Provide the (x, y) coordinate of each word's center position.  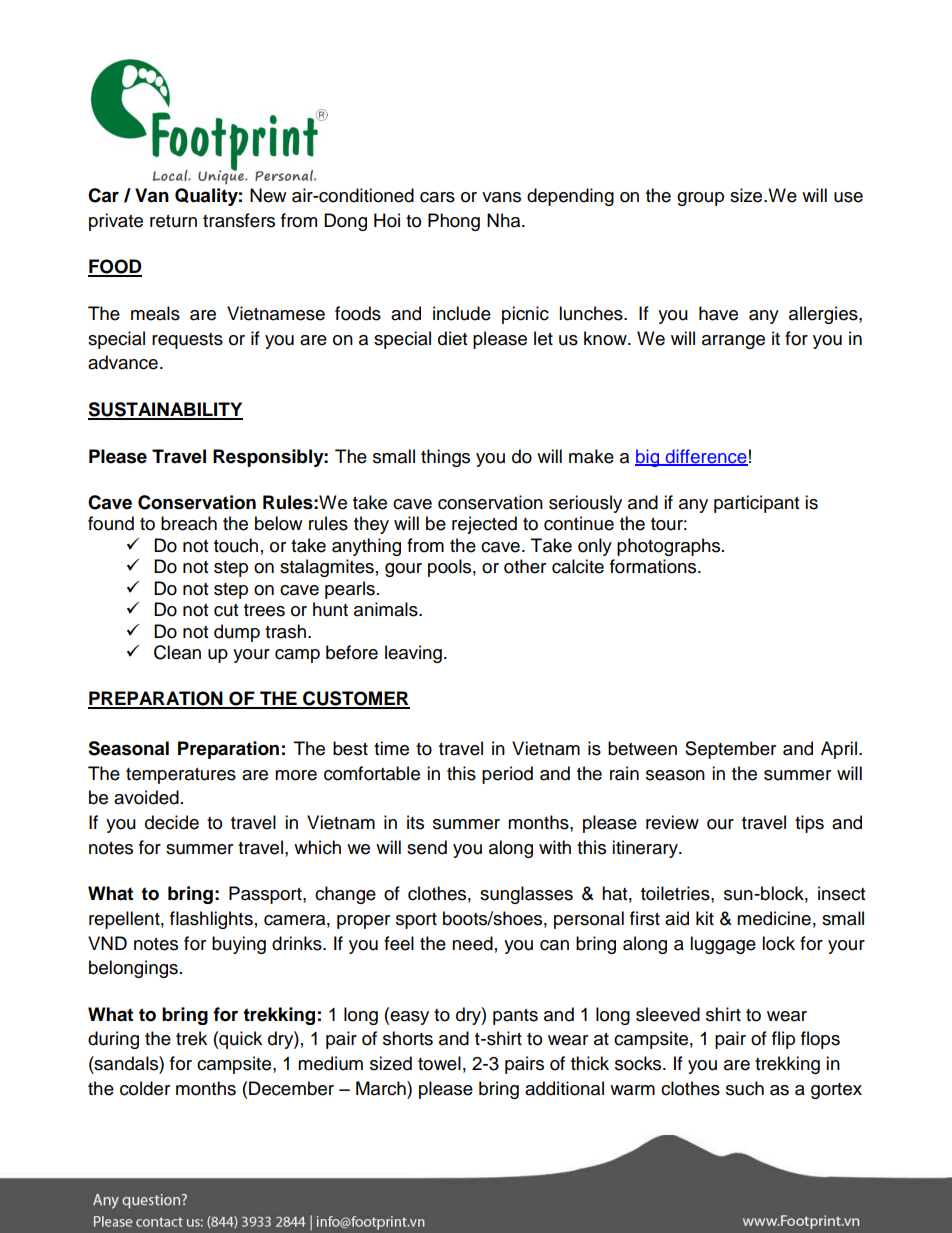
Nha (505, 220)
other (525, 566)
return (173, 221)
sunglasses (526, 895)
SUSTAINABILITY (165, 410)
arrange (733, 342)
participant (756, 504)
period (507, 775)
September (730, 750)
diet (452, 338)
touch (236, 545)
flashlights (211, 920)
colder (145, 1088)
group (700, 199)
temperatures (181, 776)
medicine (774, 918)
